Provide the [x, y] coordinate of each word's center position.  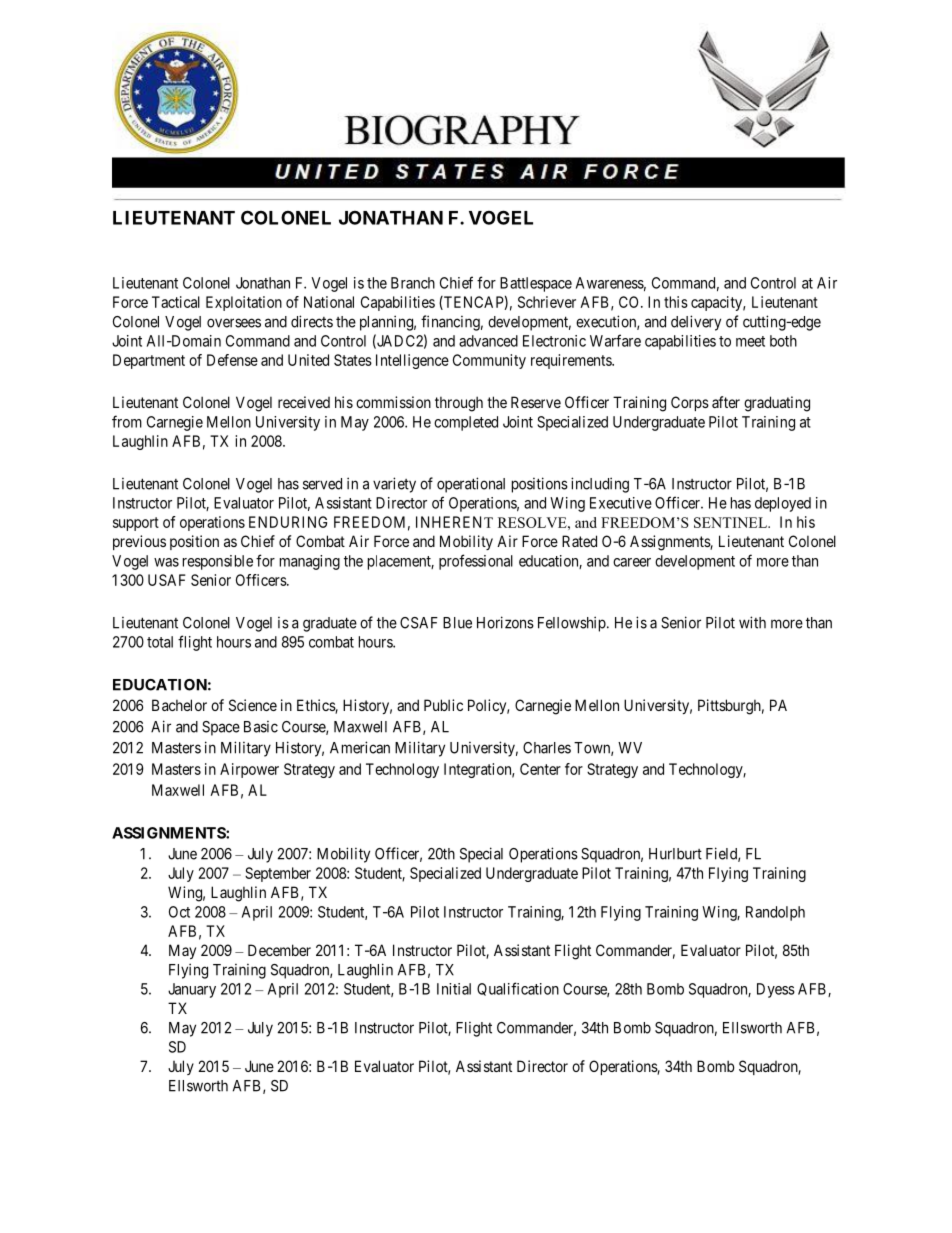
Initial [454, 989]
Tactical [176, 302]
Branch [413, 283]
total [160, 642]
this [676, 302]
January [192, 990]
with [752, 622]
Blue [457, 623]
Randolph [775, 913]
